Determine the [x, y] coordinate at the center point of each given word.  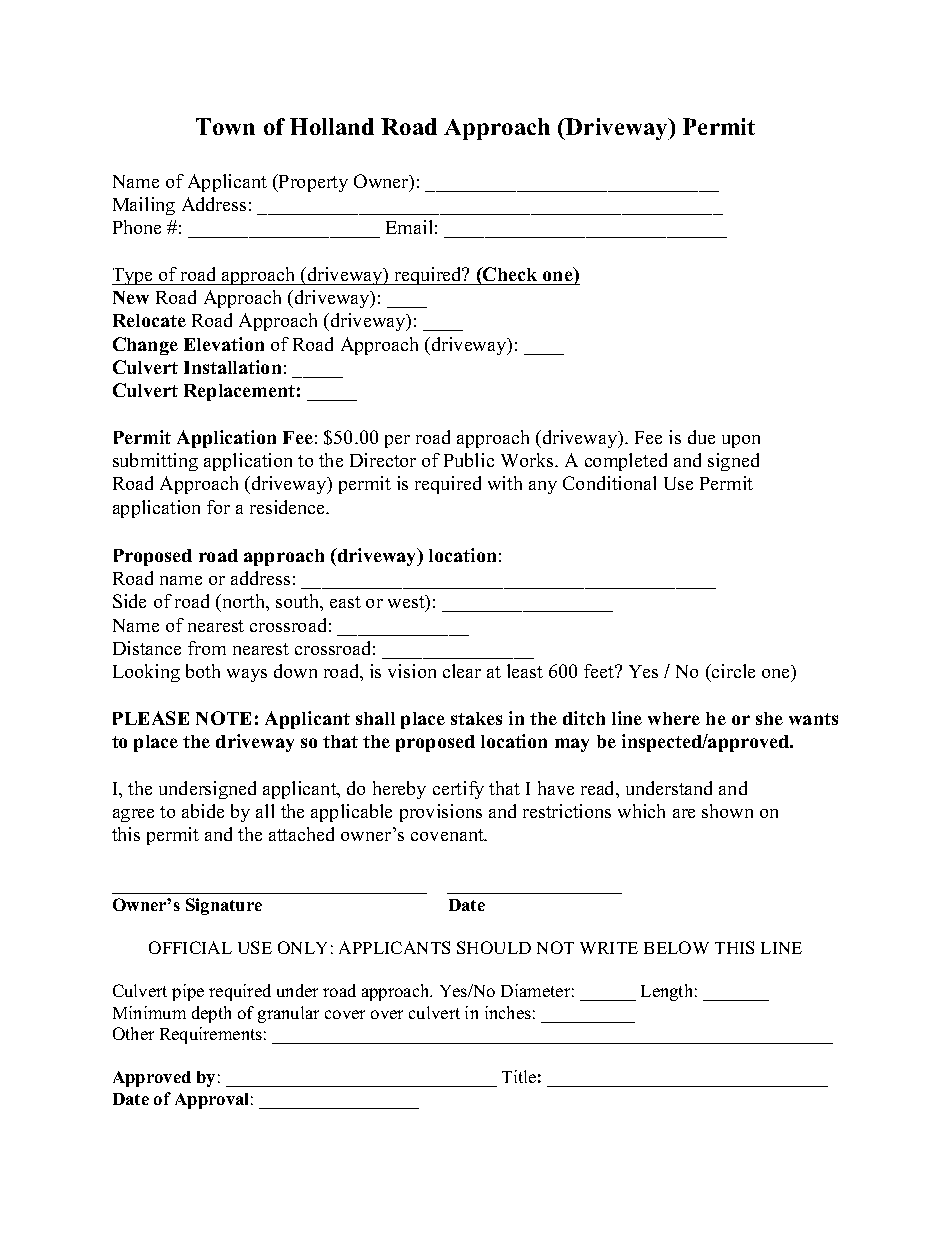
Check [509, 274]
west [407, 603]
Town [225, 126]
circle [732, 673]
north [244, 603]
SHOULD [494, 947]
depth [211, 1014]
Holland [332, 126]
